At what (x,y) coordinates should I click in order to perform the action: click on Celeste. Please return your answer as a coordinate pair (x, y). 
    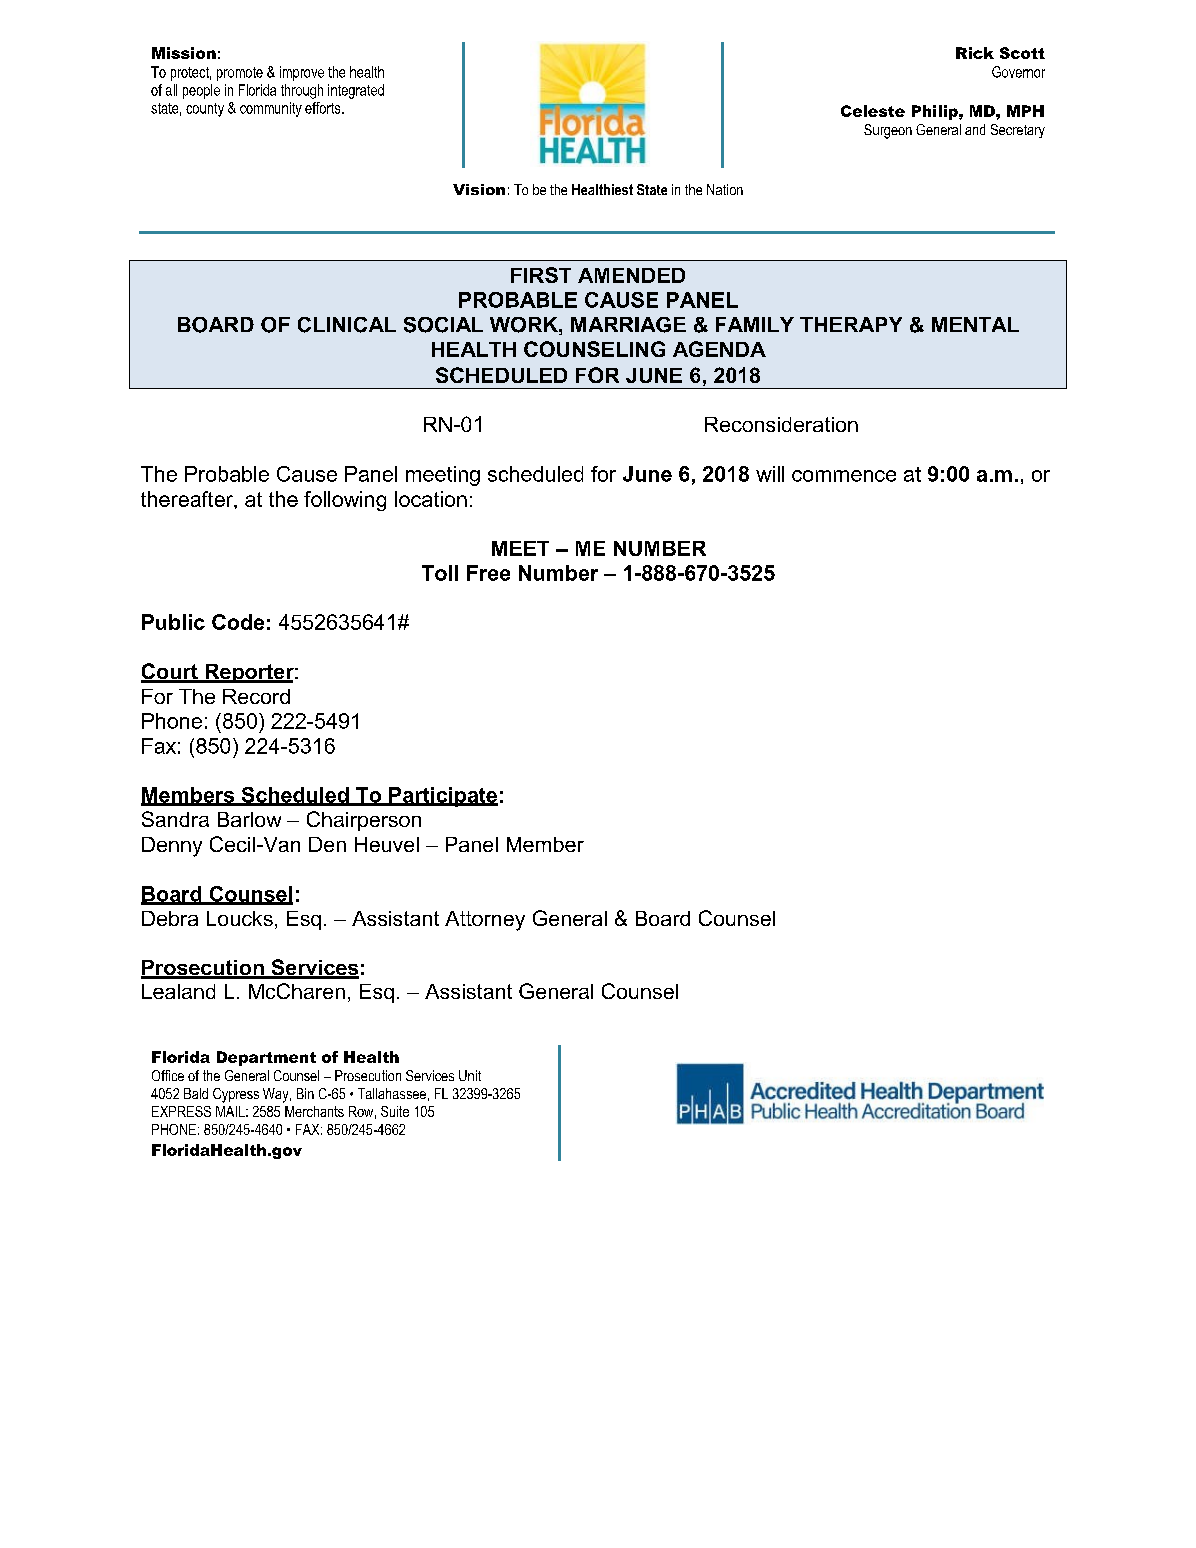
    Looking at the image, I should click on (873, 111).
